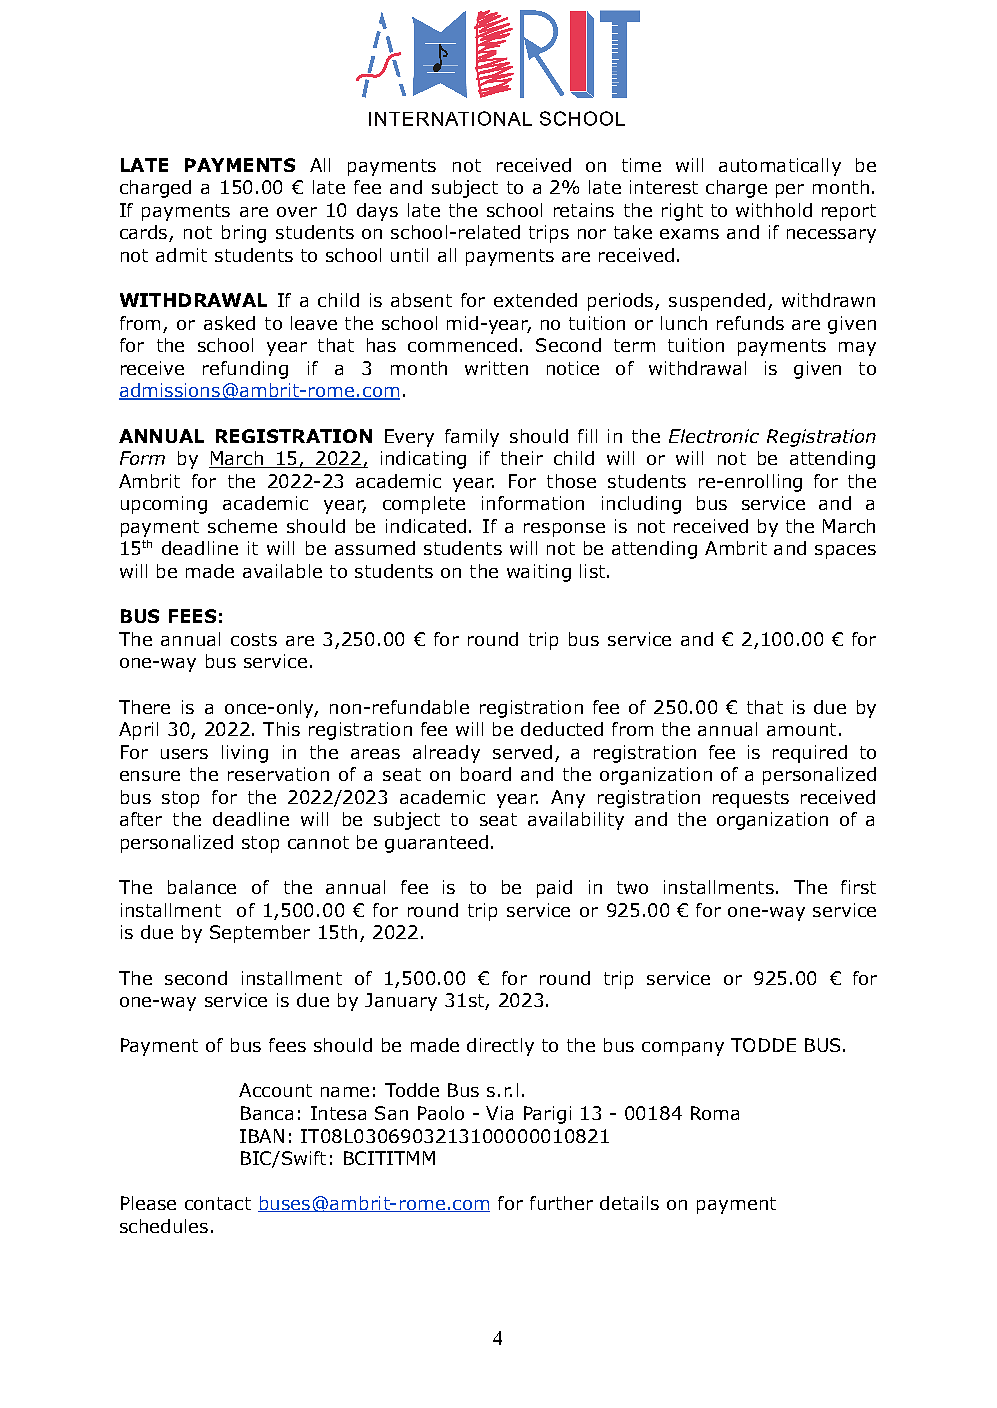 The height and width of the screenshot is (1408, 997). I want to click on amount, so click(801, 729).
